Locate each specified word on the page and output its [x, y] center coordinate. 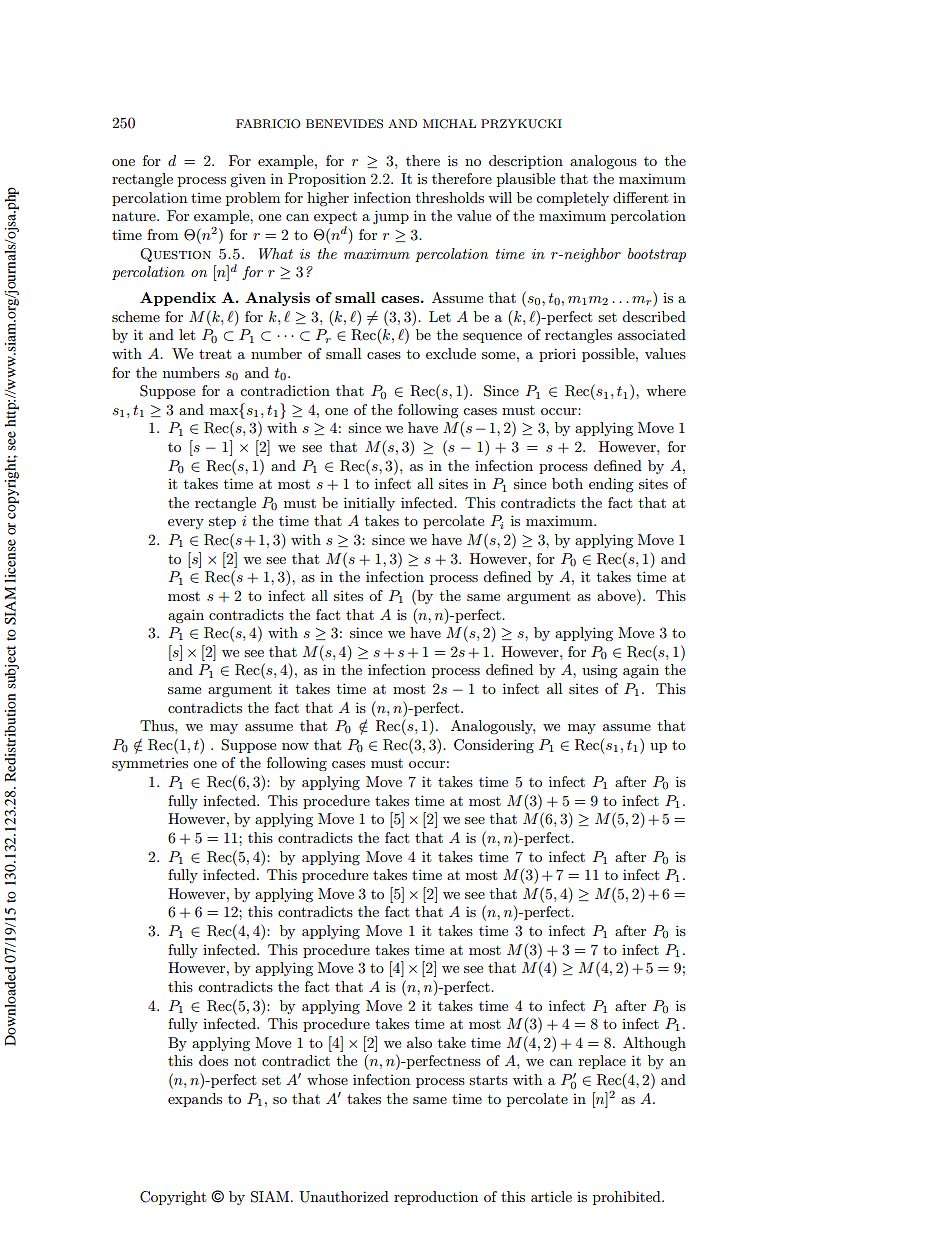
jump [391, 217]
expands [195, 1100]
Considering [494, 746]
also [419, 1042]
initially [369, 504]
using [600, 671]
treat [215, 354]
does [213, 1060]
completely [572, 199]
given [248, 180]
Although [654, 1044]
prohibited [628, 1198]
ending [611, 485]
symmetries [150, 764]
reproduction [436, 1198]
